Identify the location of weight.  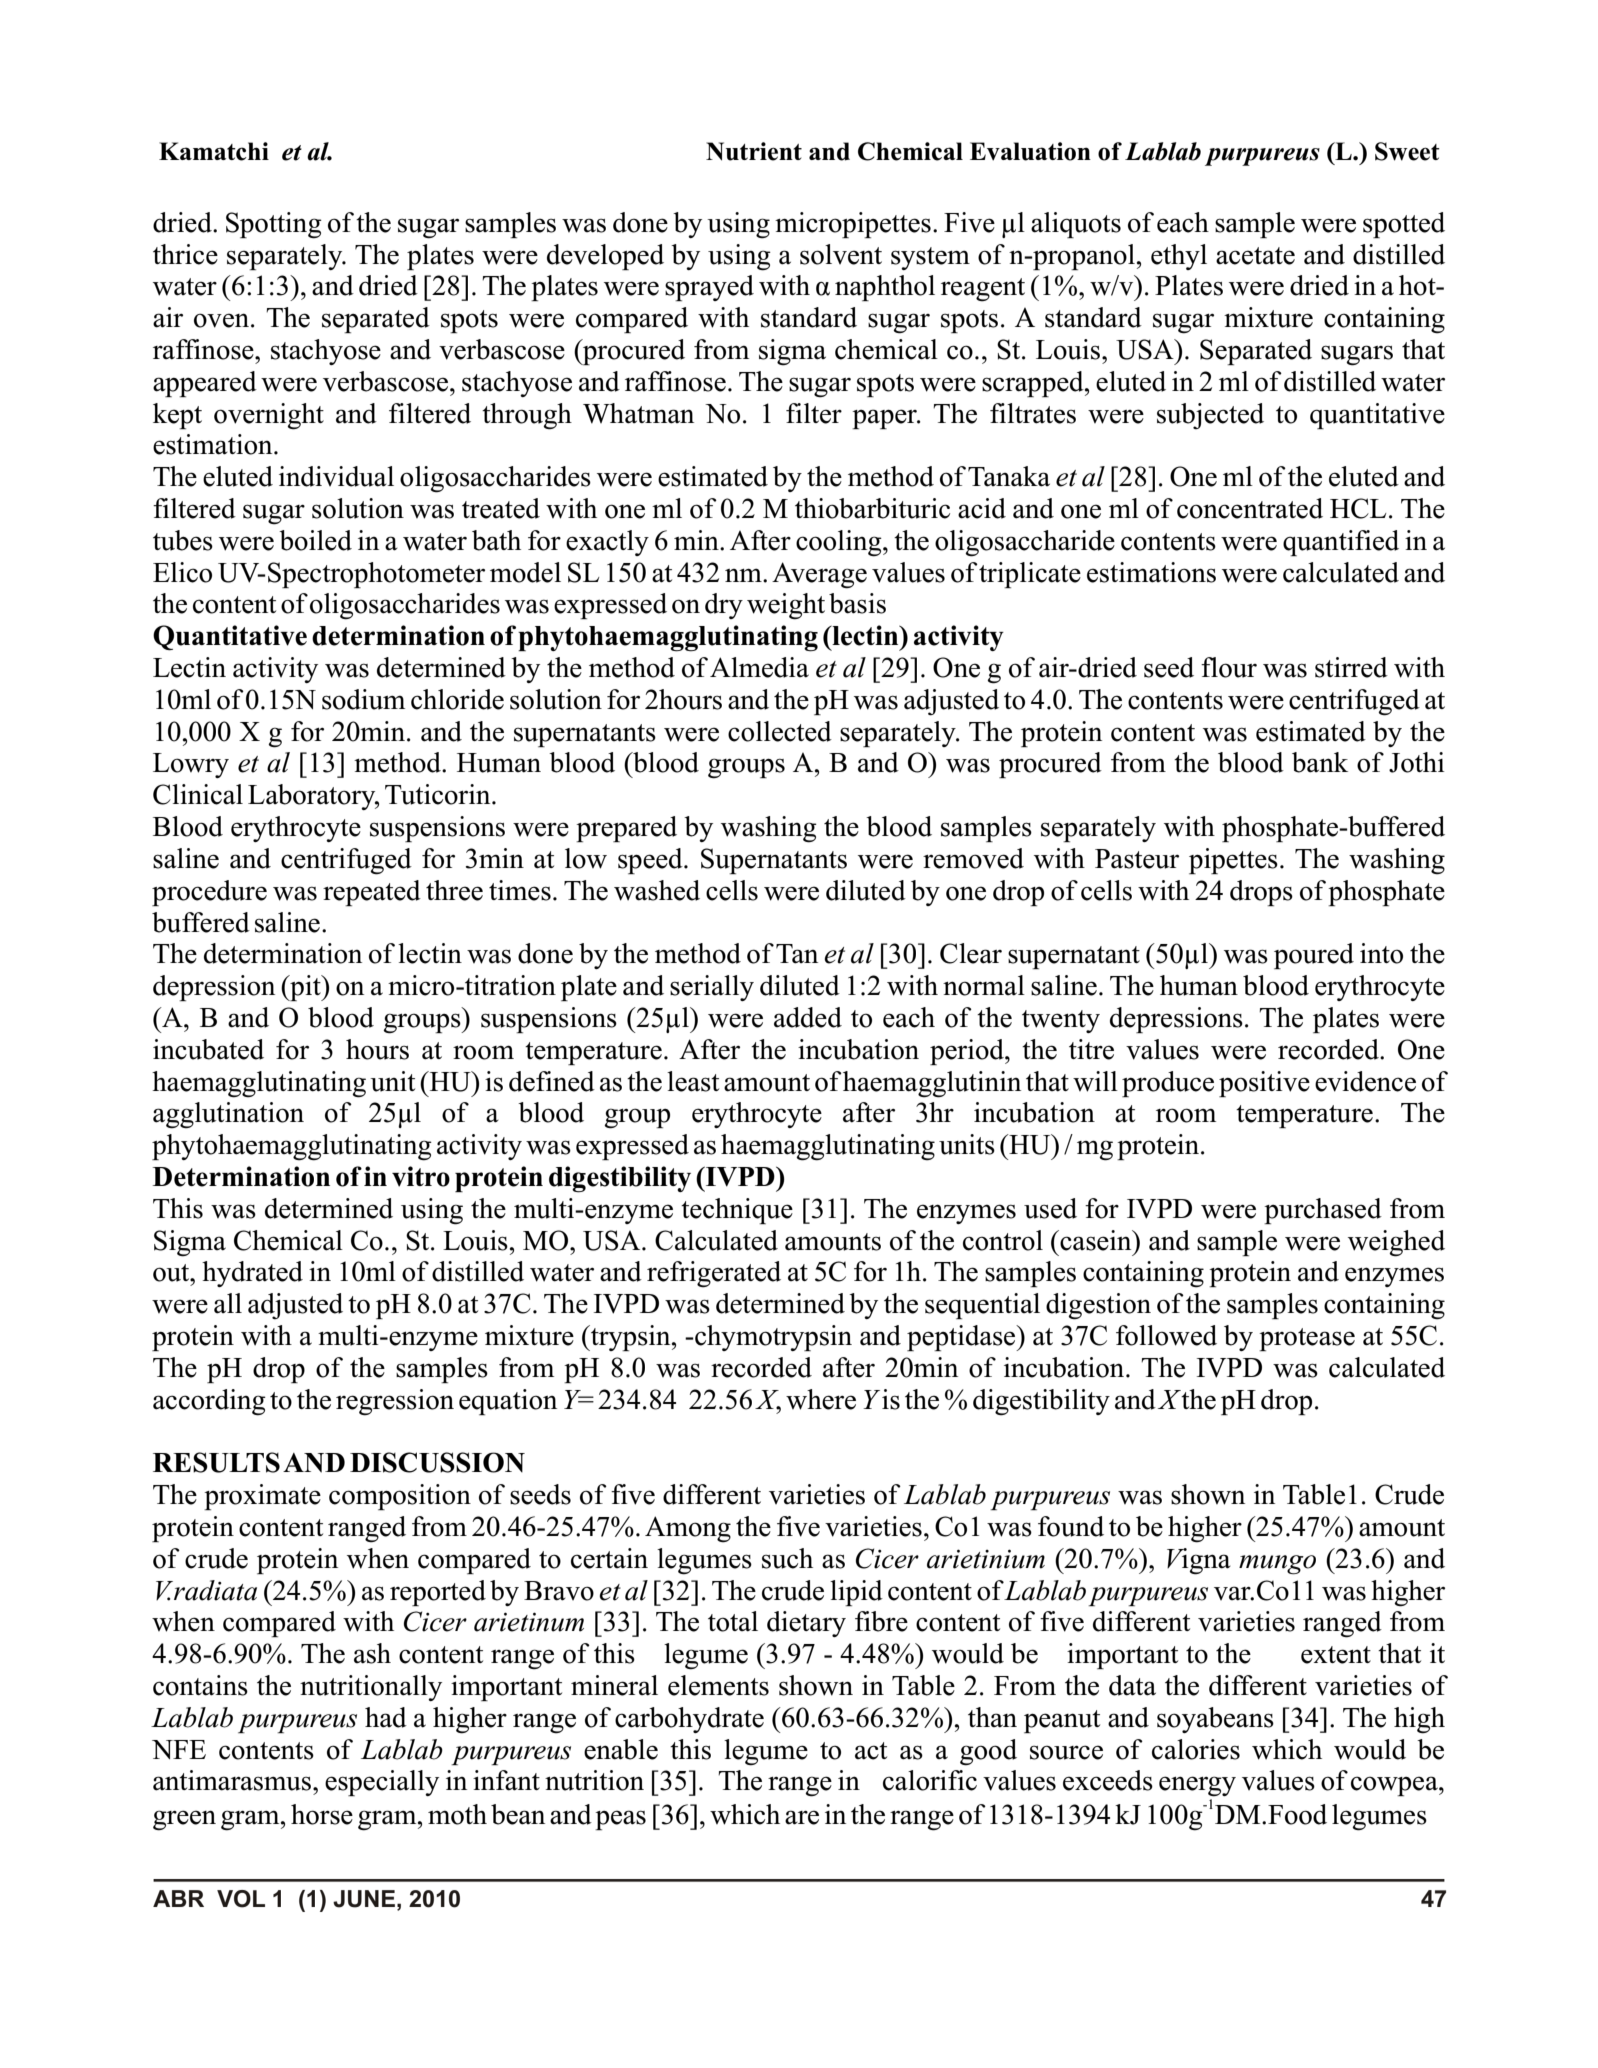
(786, 606).
